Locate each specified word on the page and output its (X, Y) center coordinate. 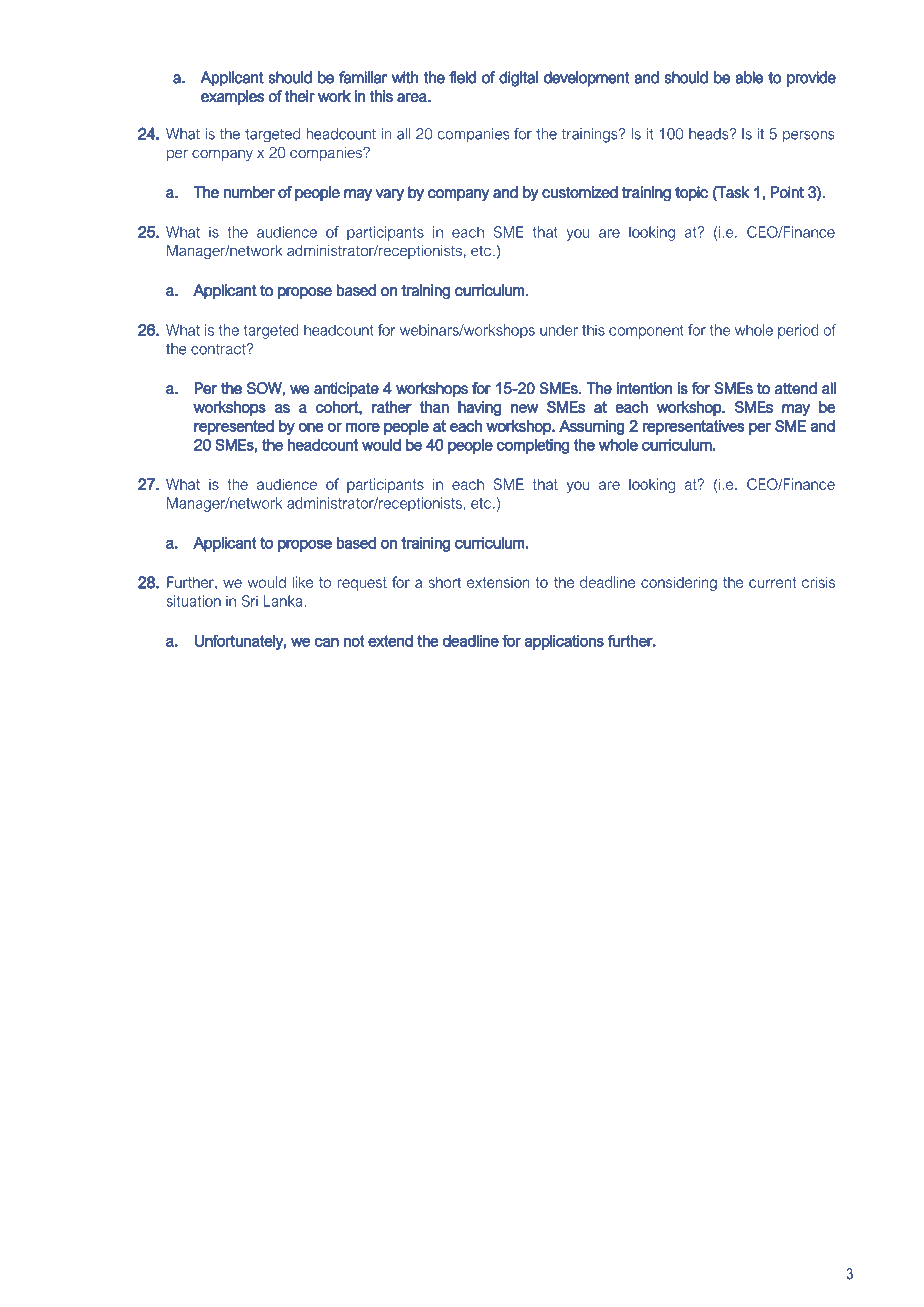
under (559, 330)
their (299, 96)
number (249, 192)
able (749, 77)
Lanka (284, 601)
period (798, 331)
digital (518, 79)
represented (234, 427)
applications (564, 642)
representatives (693, 427)
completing (533, 446)
